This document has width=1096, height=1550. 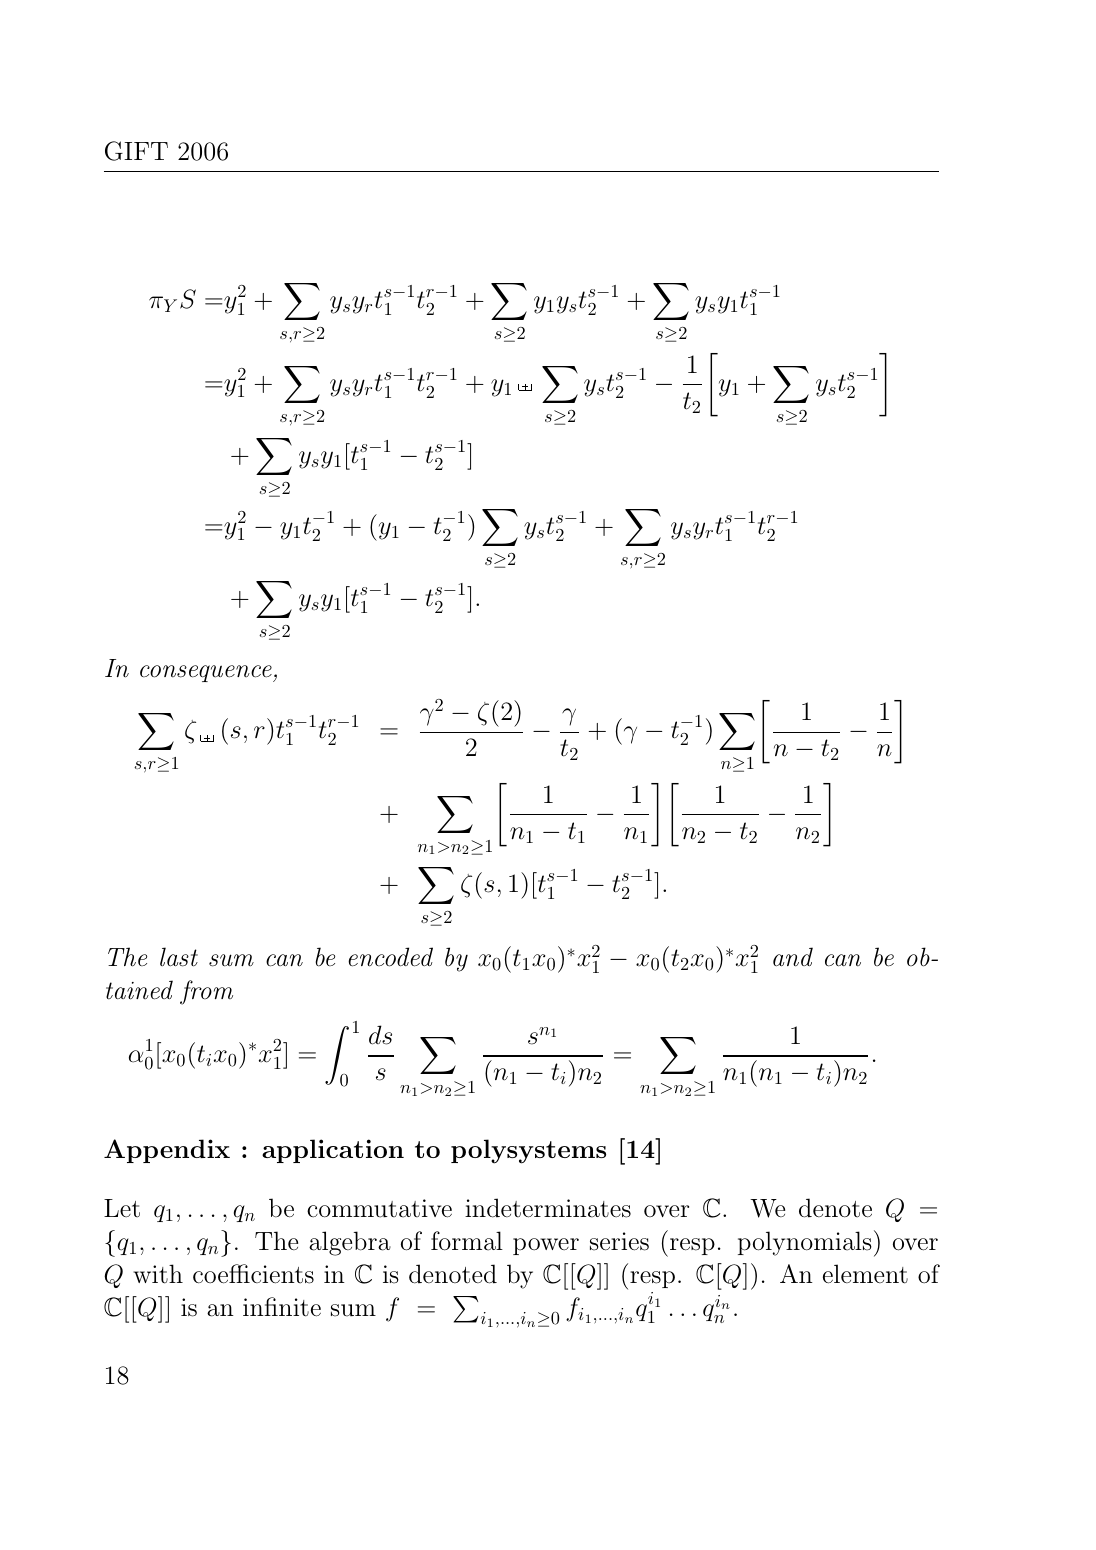 What do you see at coordinates (805, 1243) in the document?
I see `polynomials` at bounding box center [805, 1243].
